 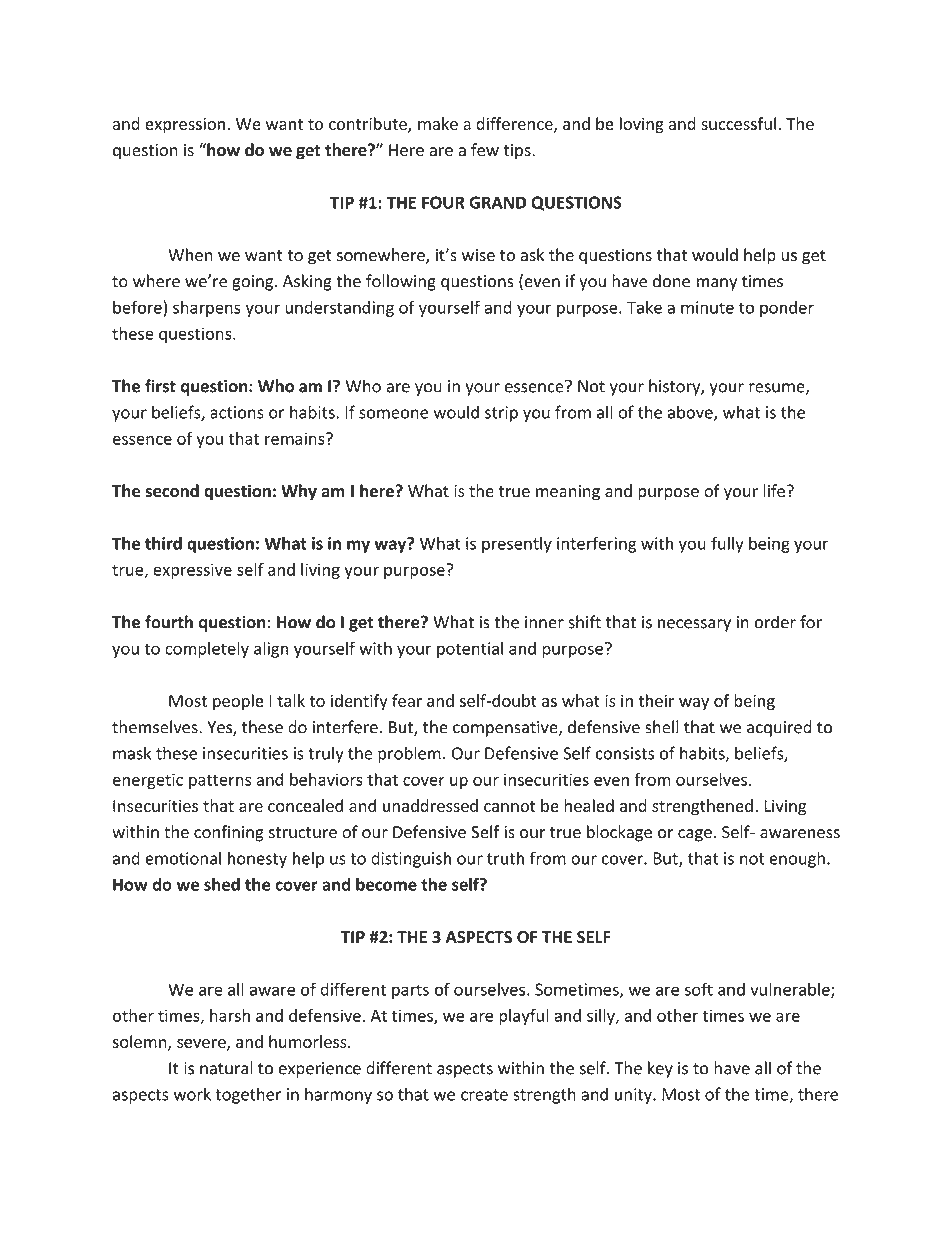 I want to click on expression, so click(x=185, y=125).
